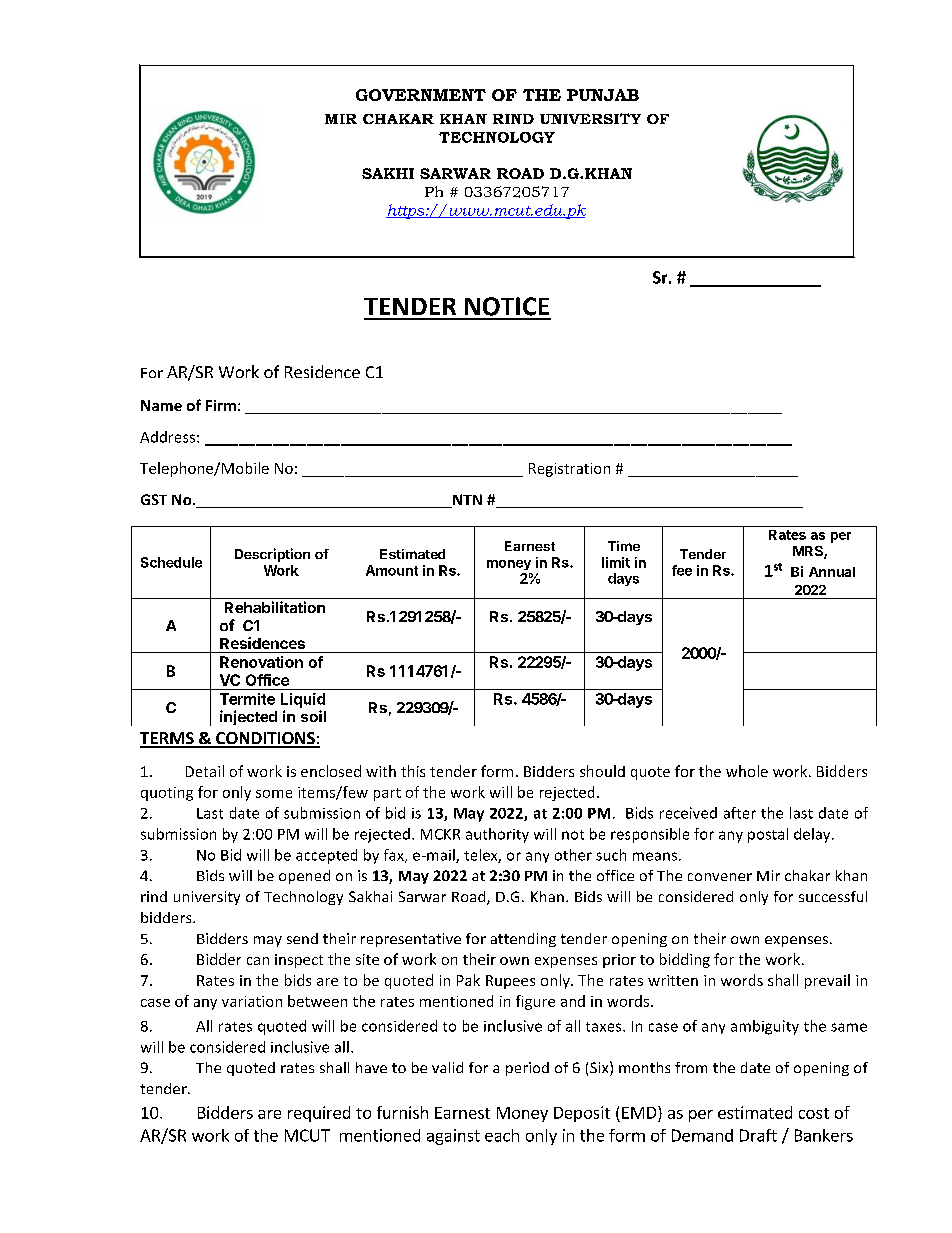 This page has height=1233, width=952. I want to click on each, so click(502, 1135).
